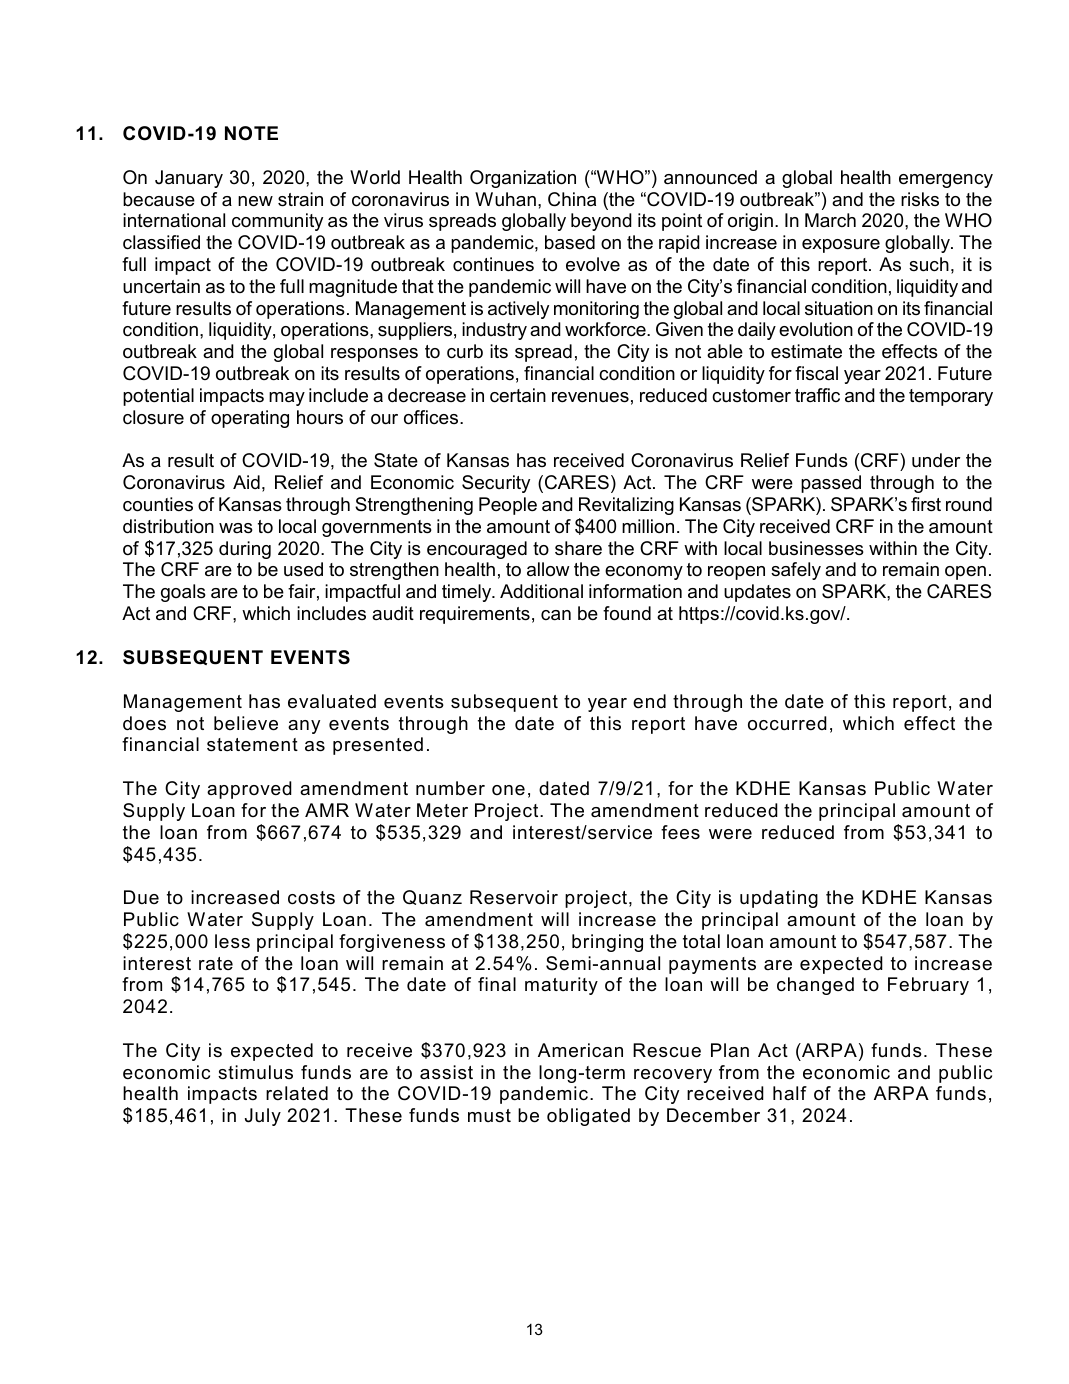  I want to click on stimulus, so click(255, 1072).
